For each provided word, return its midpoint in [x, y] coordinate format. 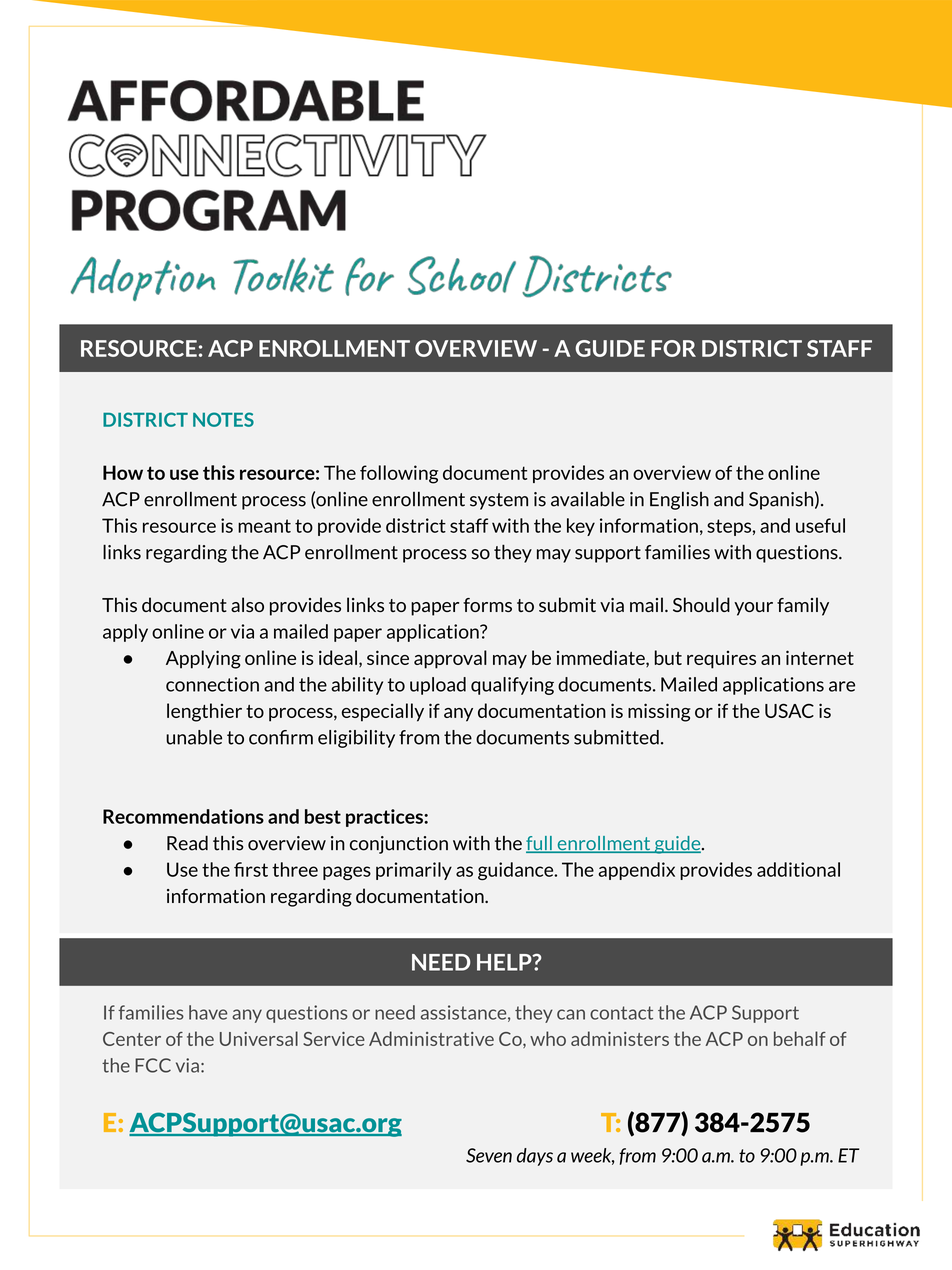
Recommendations [183, 816]
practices [385, 818]
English [679, 500]
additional [798, 869]
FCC [153, 1065]
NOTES [223, 419]
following [399, 474]
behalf [800, 1038]
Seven [489, 1155]
